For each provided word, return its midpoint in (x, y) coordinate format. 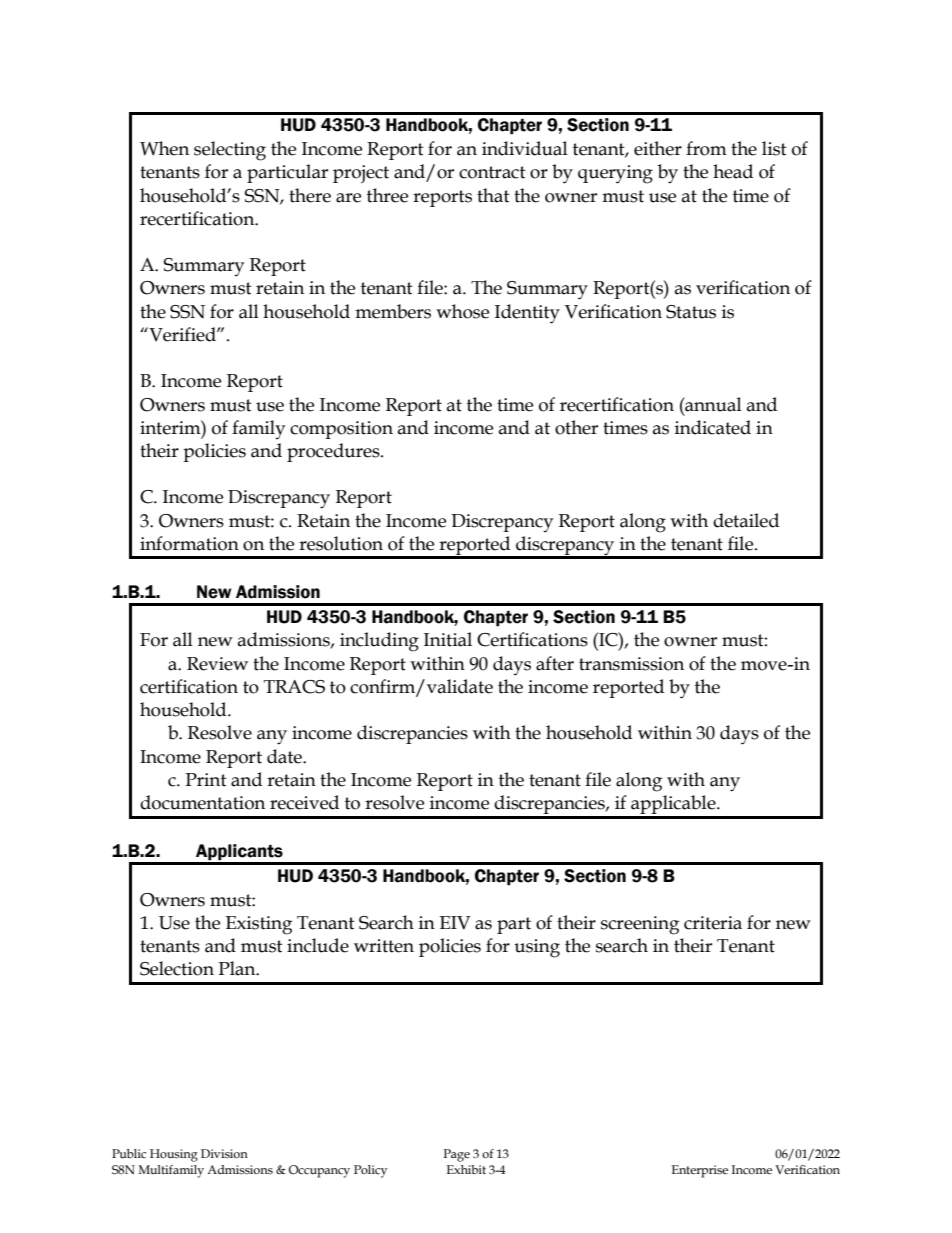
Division (224, 1154)
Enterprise (700, 1171)
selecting (230, 151)
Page (457, 1155)
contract (492, 172)
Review (217, 664)
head (733, 171)
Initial (448, 639)
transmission (631, 664)
